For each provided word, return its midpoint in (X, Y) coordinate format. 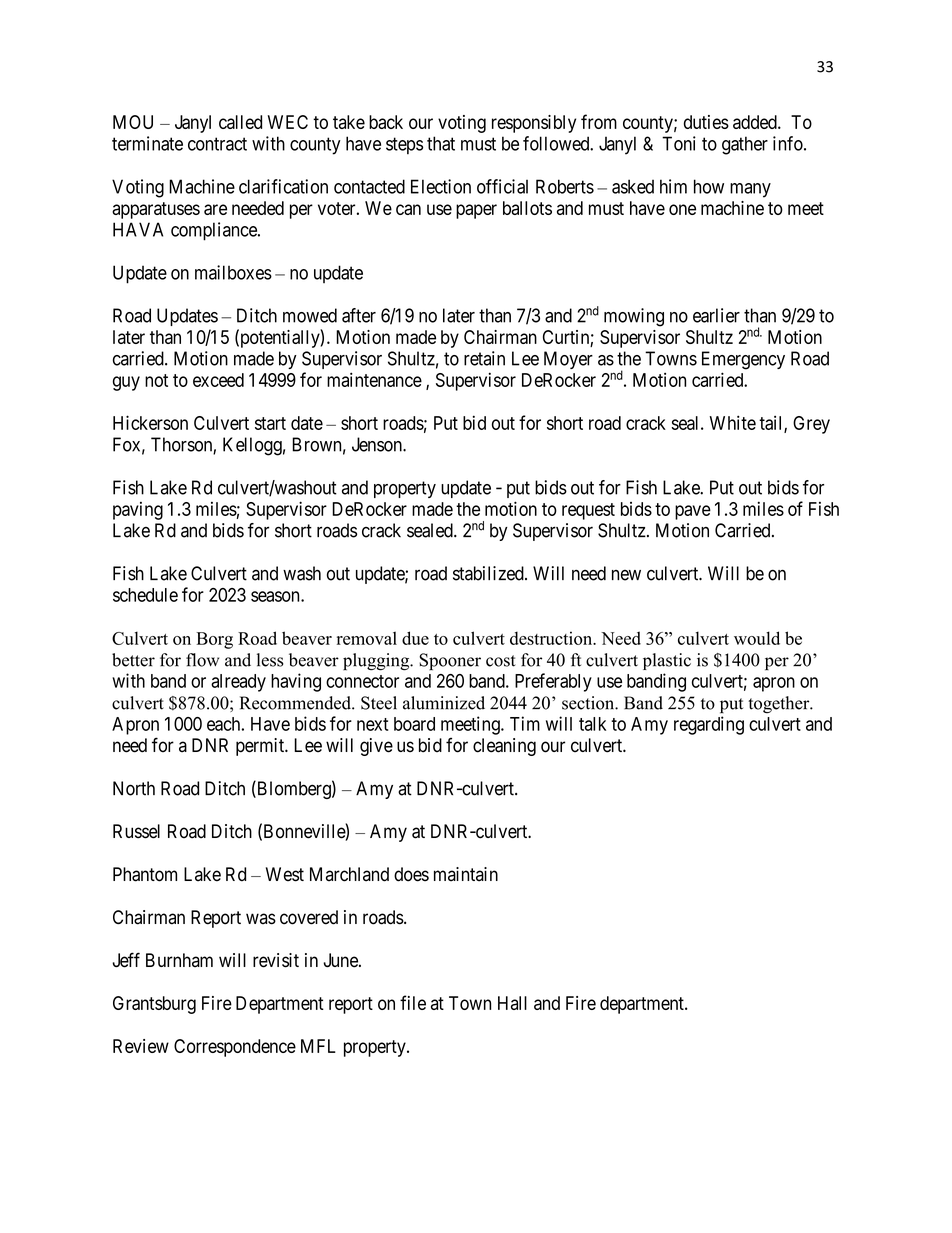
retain (484, 358)
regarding (709, 725)
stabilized (489, 573)
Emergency (743, 360)
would (757, 638)
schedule (145, 595)
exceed (218, 380)
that (441, 143)
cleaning (504, 747)
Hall (512, 1003)
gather (745, 145)
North (134, 788)
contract (217, 144)
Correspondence (235, 1048)
